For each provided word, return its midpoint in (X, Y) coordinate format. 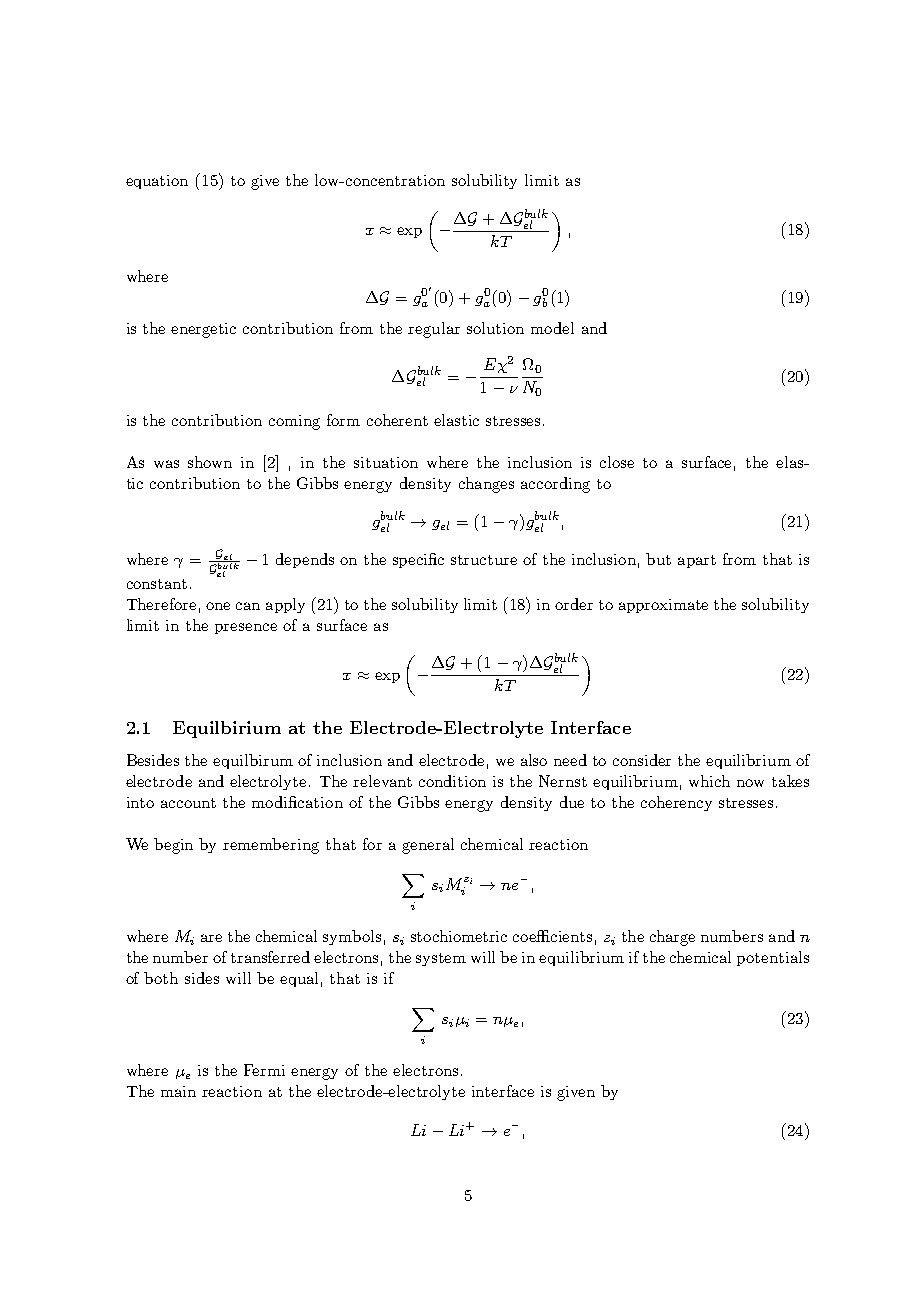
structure (484, 560)
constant (157, 584)
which (709, 781)
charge (672, 938)
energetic (203, 330)
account (188, 803)
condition (452, 781)
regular (434, 330)
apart (697, 561)
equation (157, 182)
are (211, 938)
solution (495, 328)
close (617, 462)
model (552, 328)
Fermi (264, 1070)
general (428, 846)
